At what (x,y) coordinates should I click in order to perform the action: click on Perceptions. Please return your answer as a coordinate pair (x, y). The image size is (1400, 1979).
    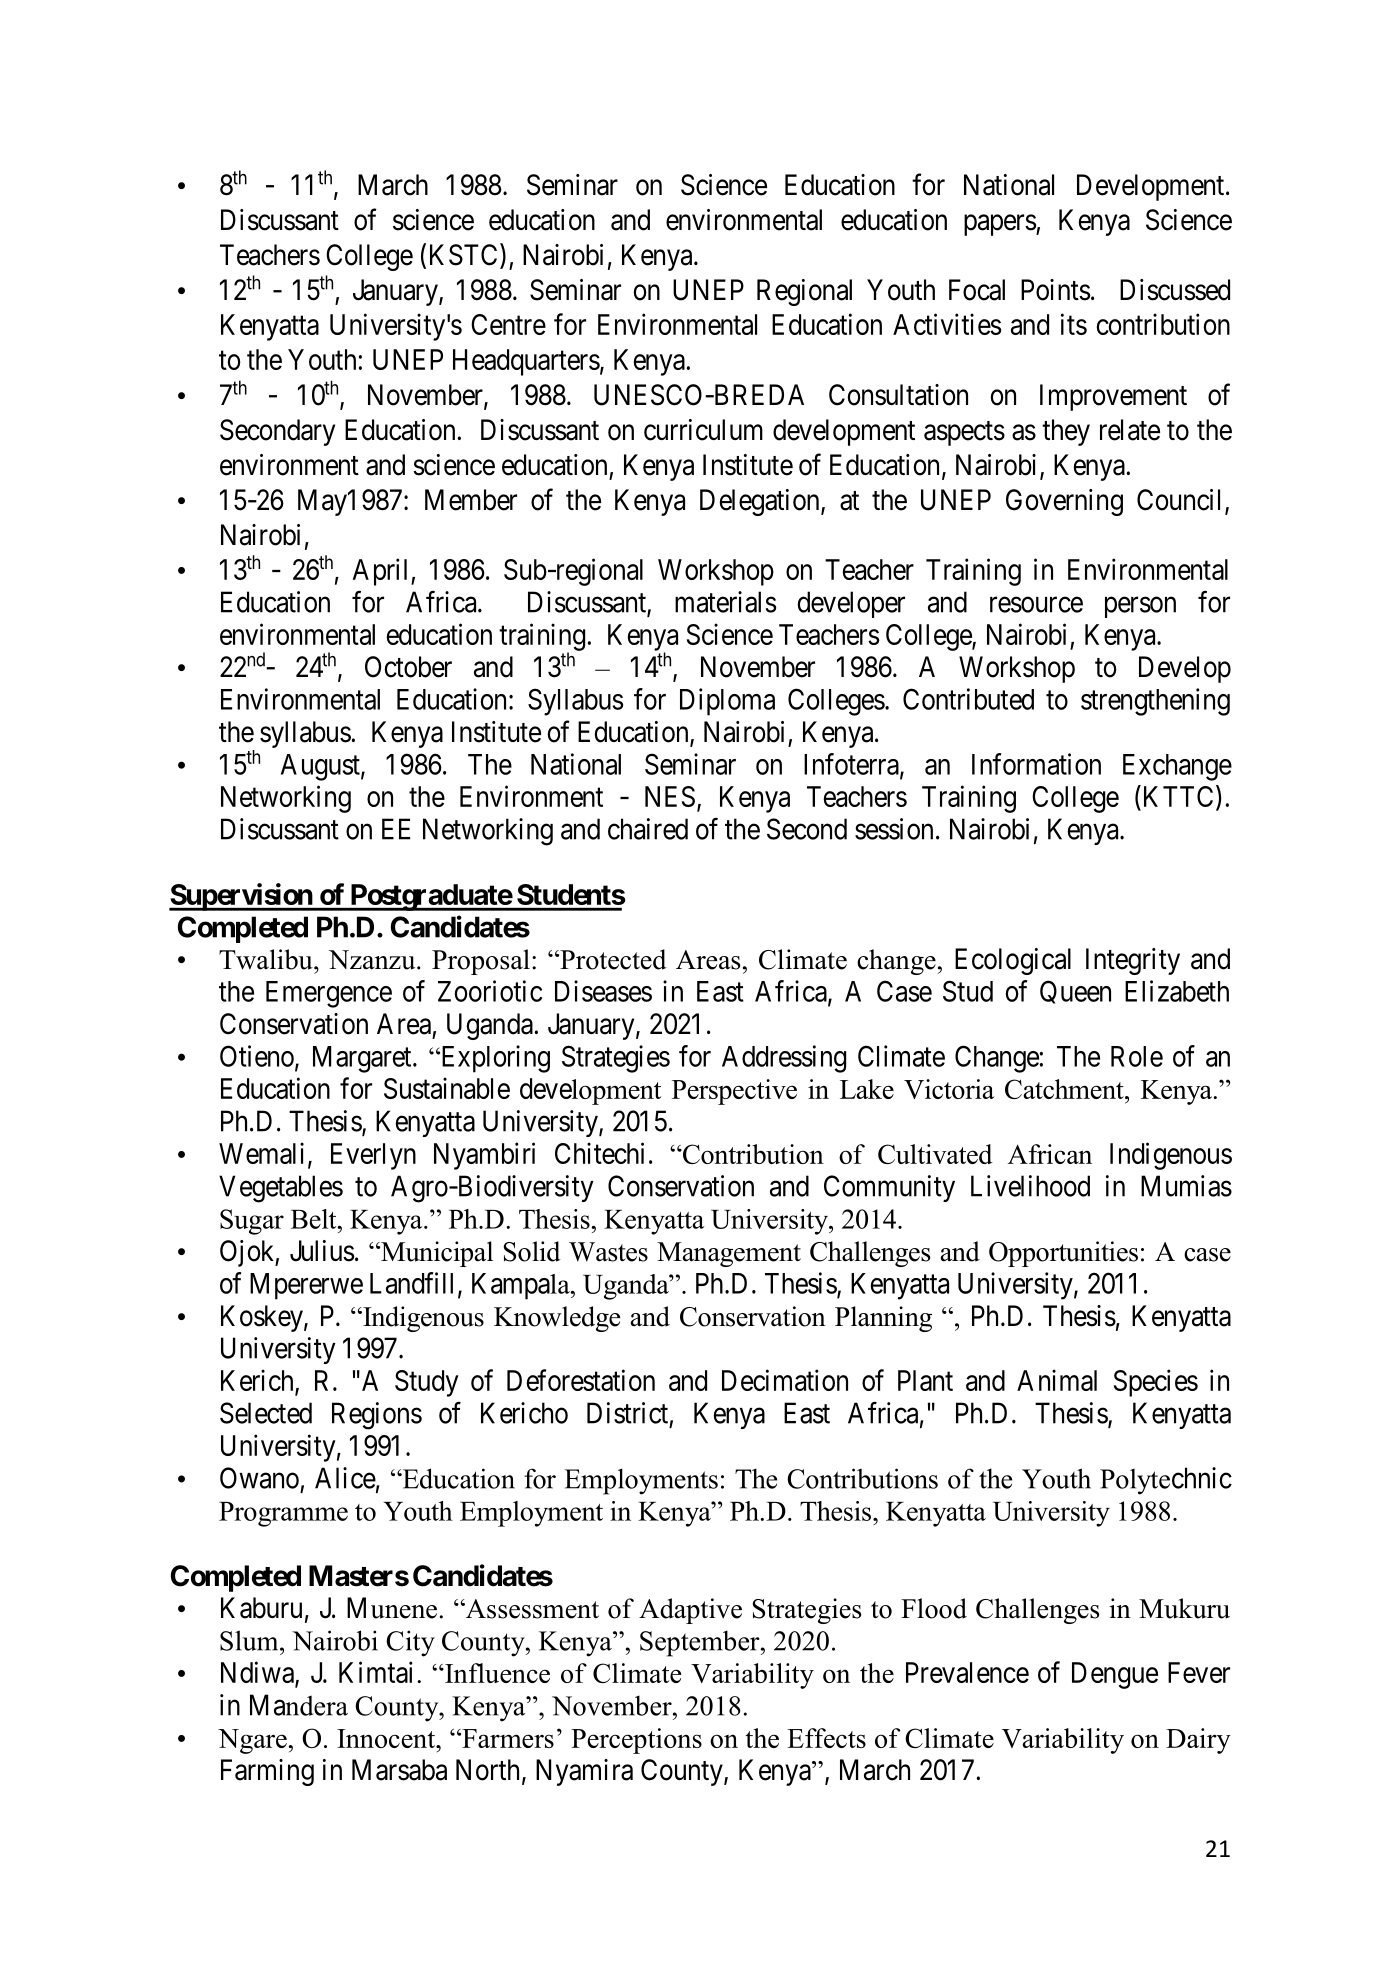
    Looking at the image, I should click on (636, 1741).
